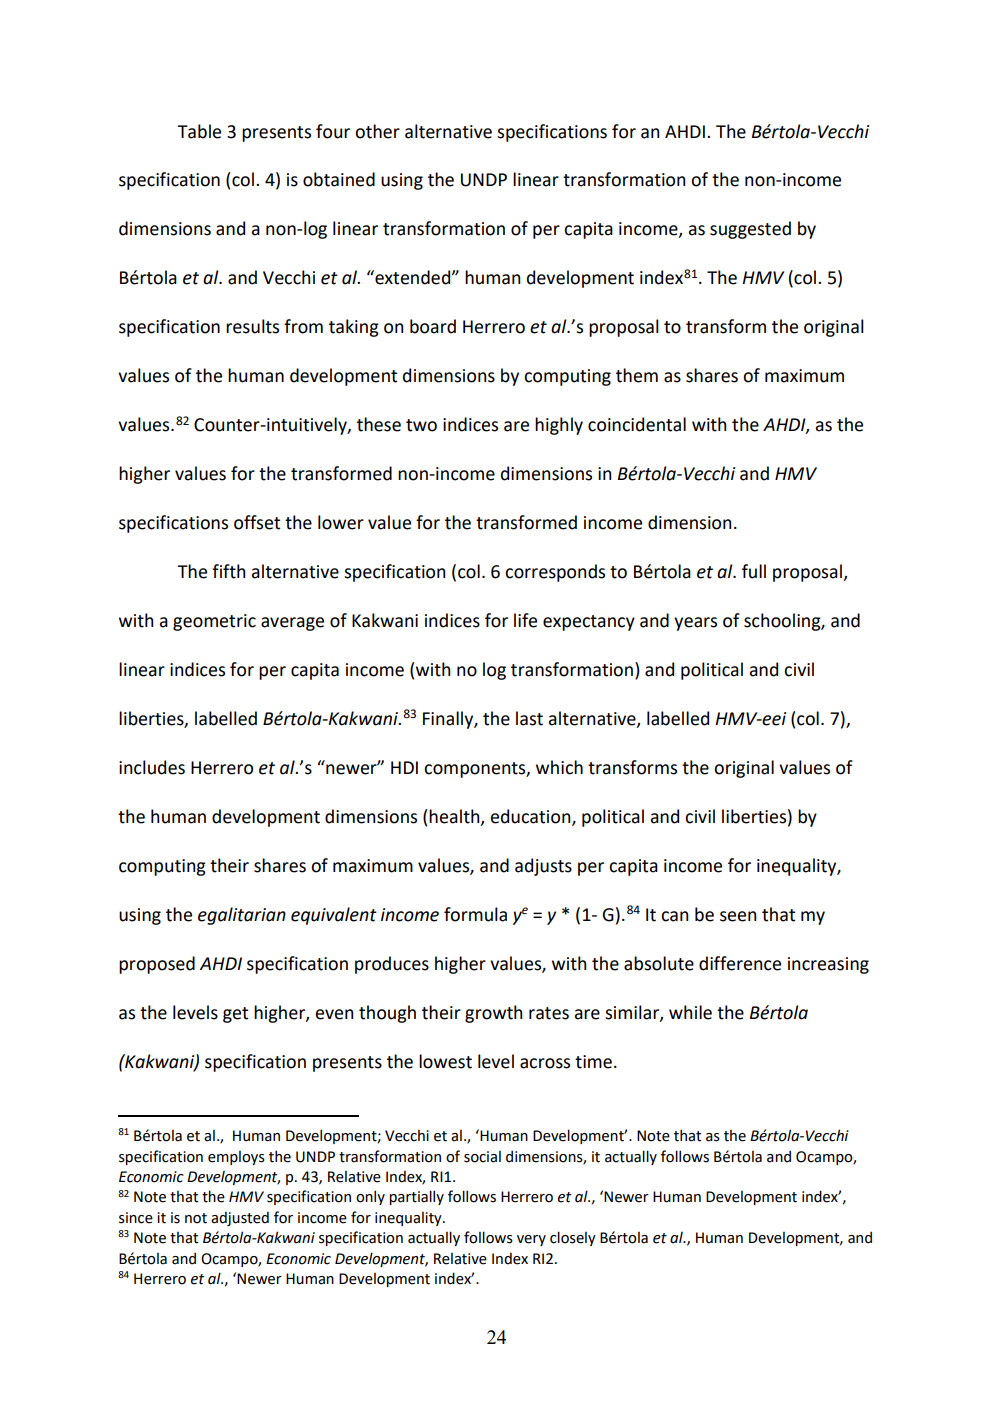 The width and height of the screenshot is (994, 1407). Describe the element at coordinates (573, 1238) in the screenshot. I see `closely` at that location.
